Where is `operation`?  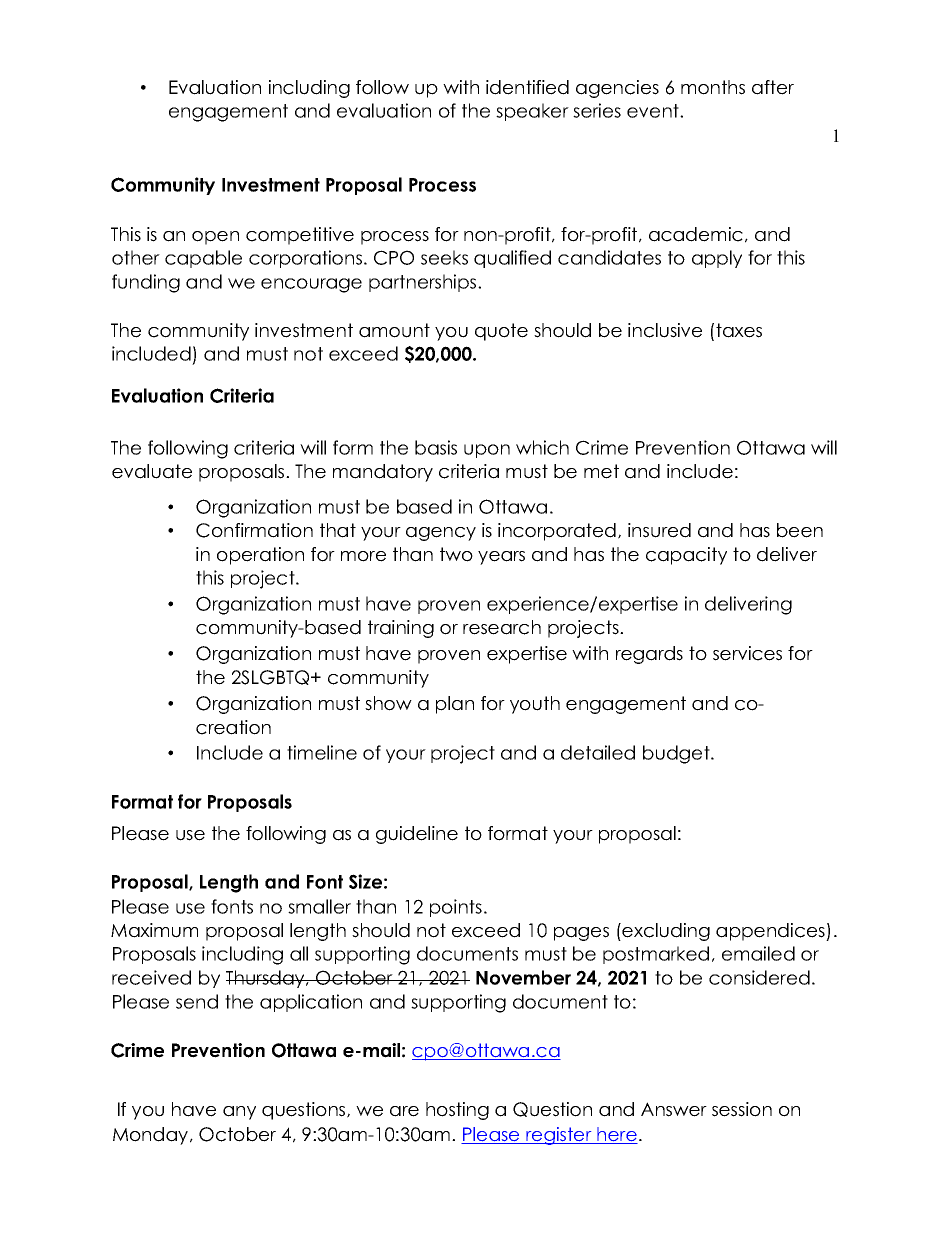 operation is located at coordinates (260, 556).
